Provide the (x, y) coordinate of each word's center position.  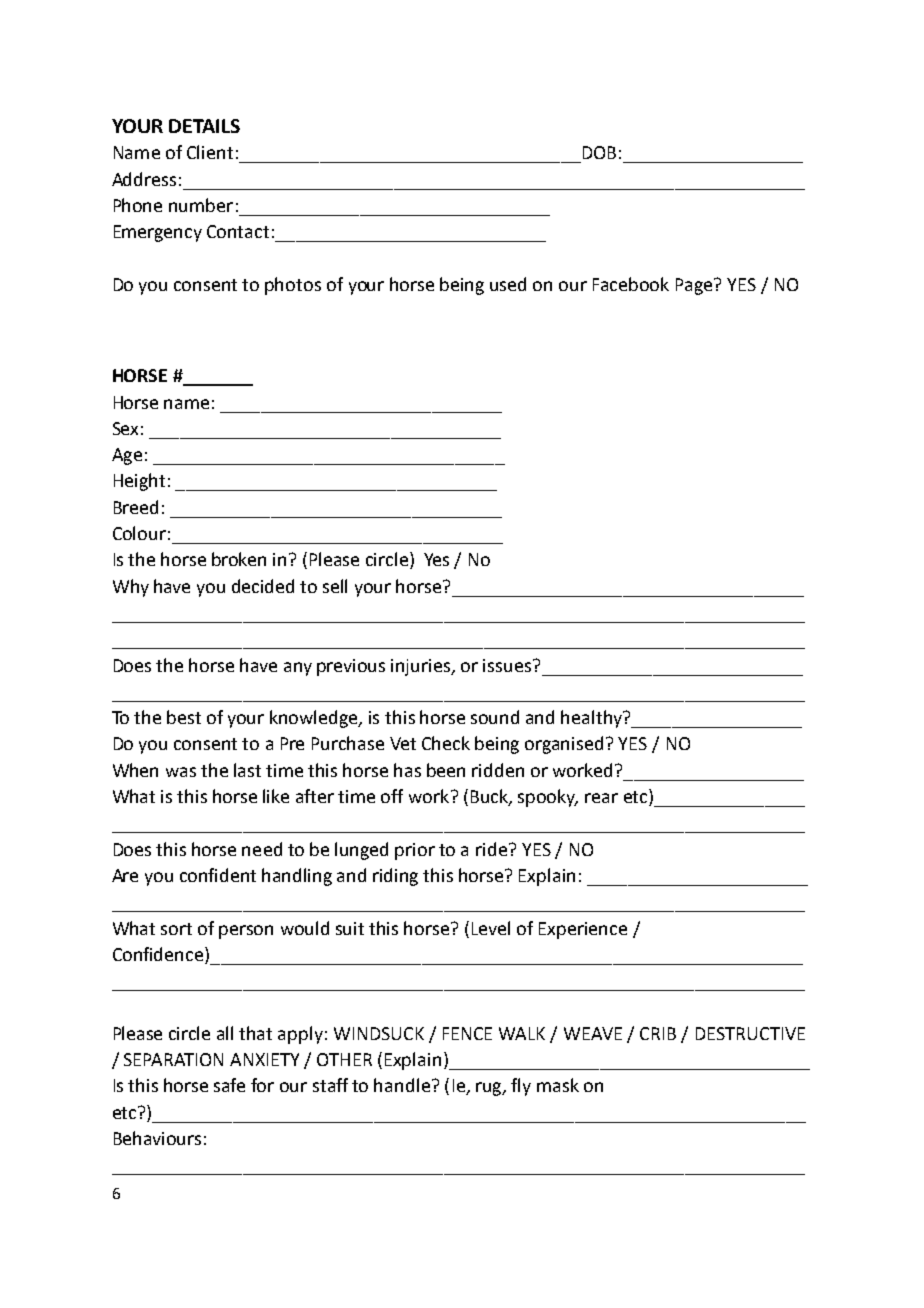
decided (263, 586)
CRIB (658, 1033)
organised (564, 745)
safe (229, 1085)
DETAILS (204, 126)
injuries (422, 667)
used (508, 284)
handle (402, 1085)
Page (695, 286)
